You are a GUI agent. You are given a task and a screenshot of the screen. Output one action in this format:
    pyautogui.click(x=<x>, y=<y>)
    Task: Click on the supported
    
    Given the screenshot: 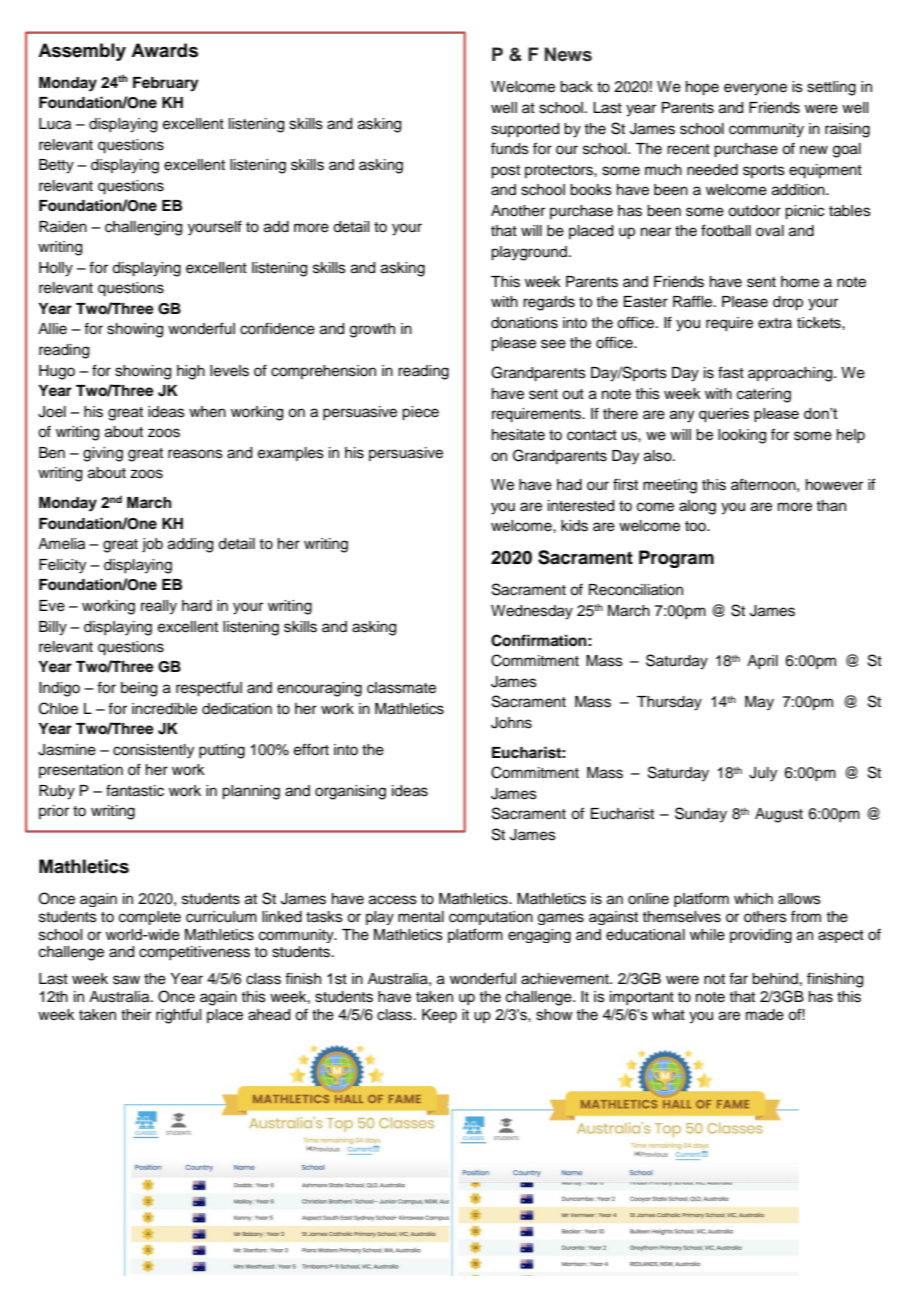 What is the action you would take?
    pyautogui.click(x=525, y=130)
